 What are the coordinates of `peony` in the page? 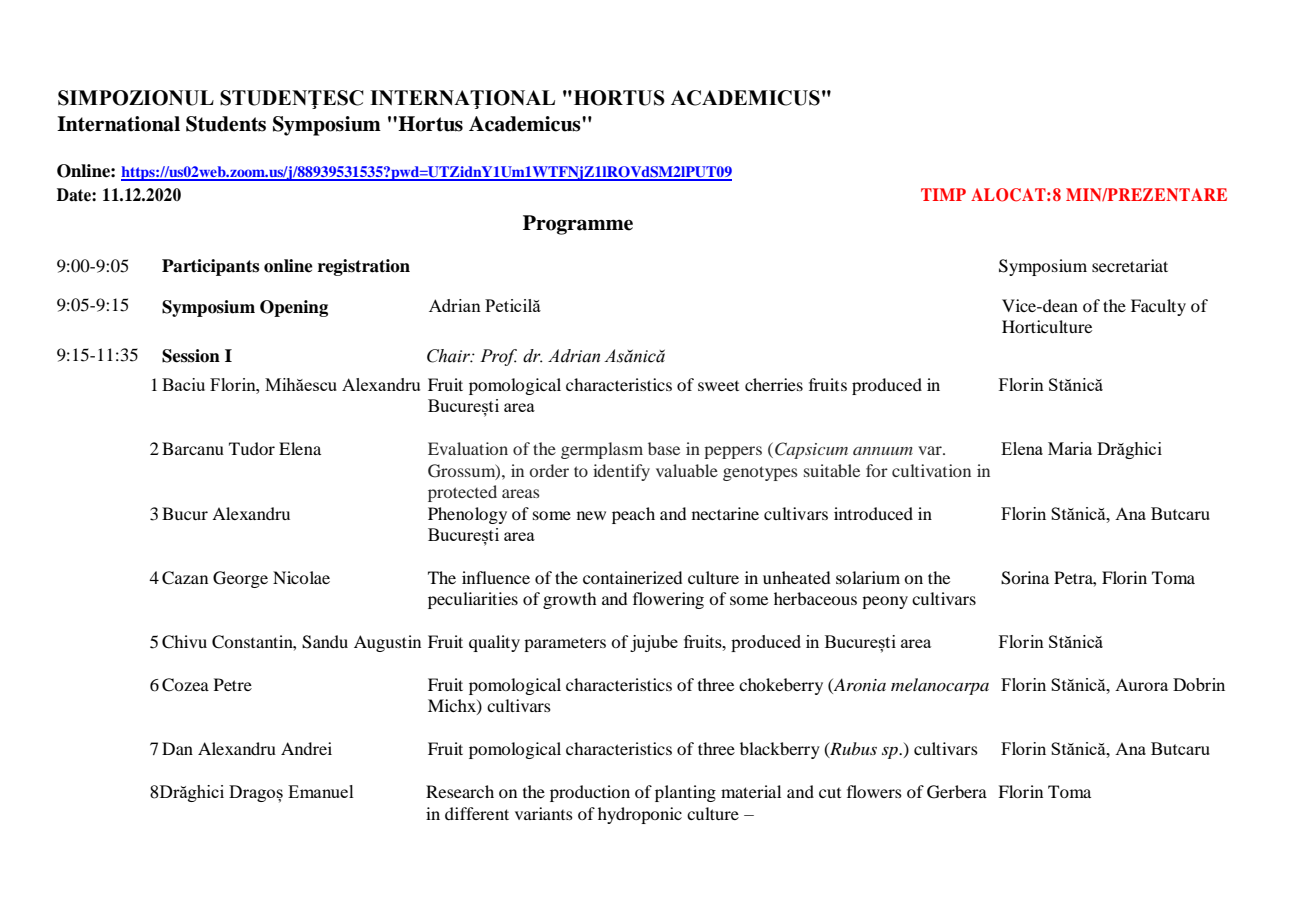 It's located at (885, 602).
